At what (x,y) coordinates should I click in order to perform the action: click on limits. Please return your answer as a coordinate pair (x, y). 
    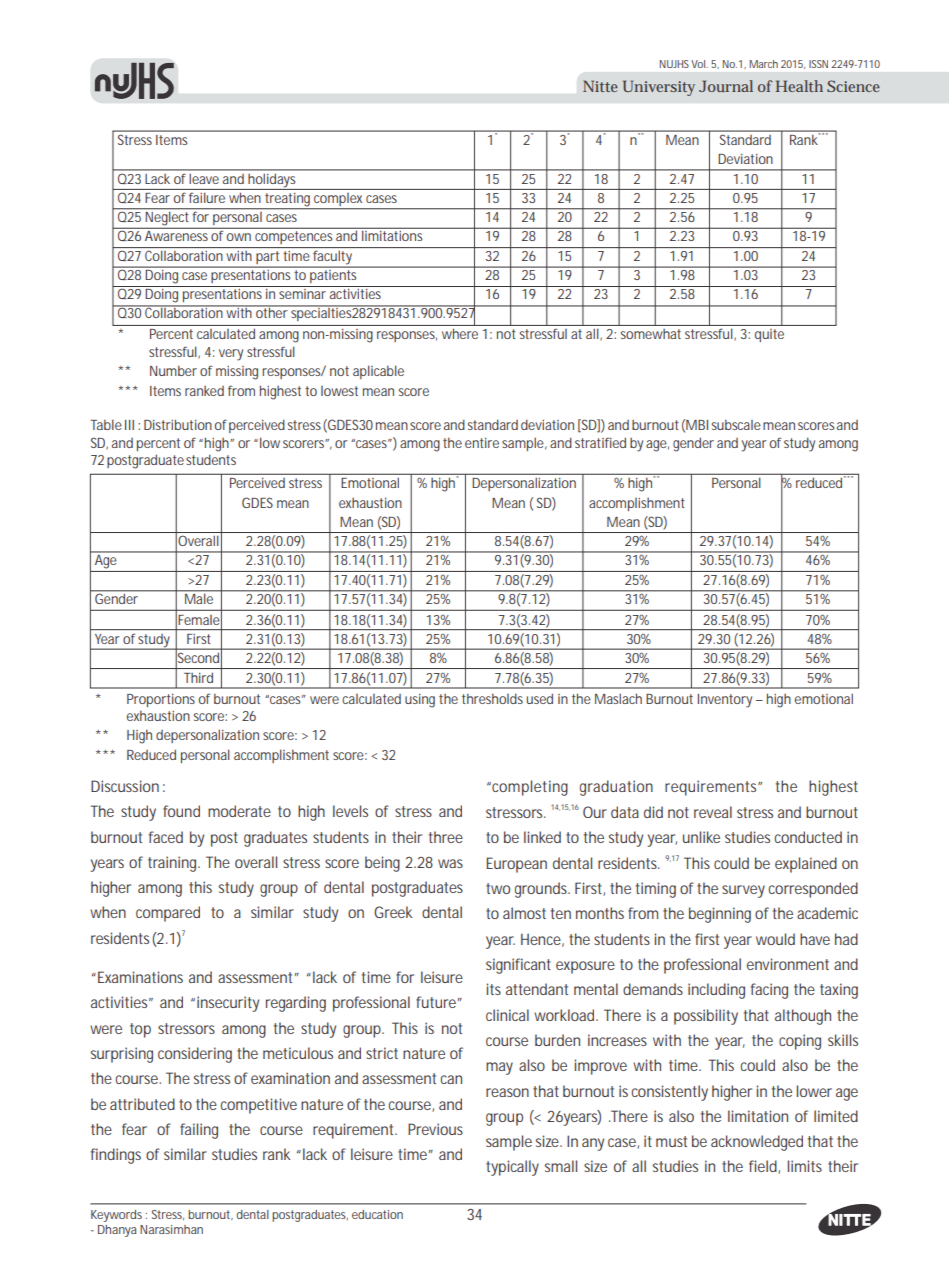
    Looking at the image, I should click on (805, 1166).
